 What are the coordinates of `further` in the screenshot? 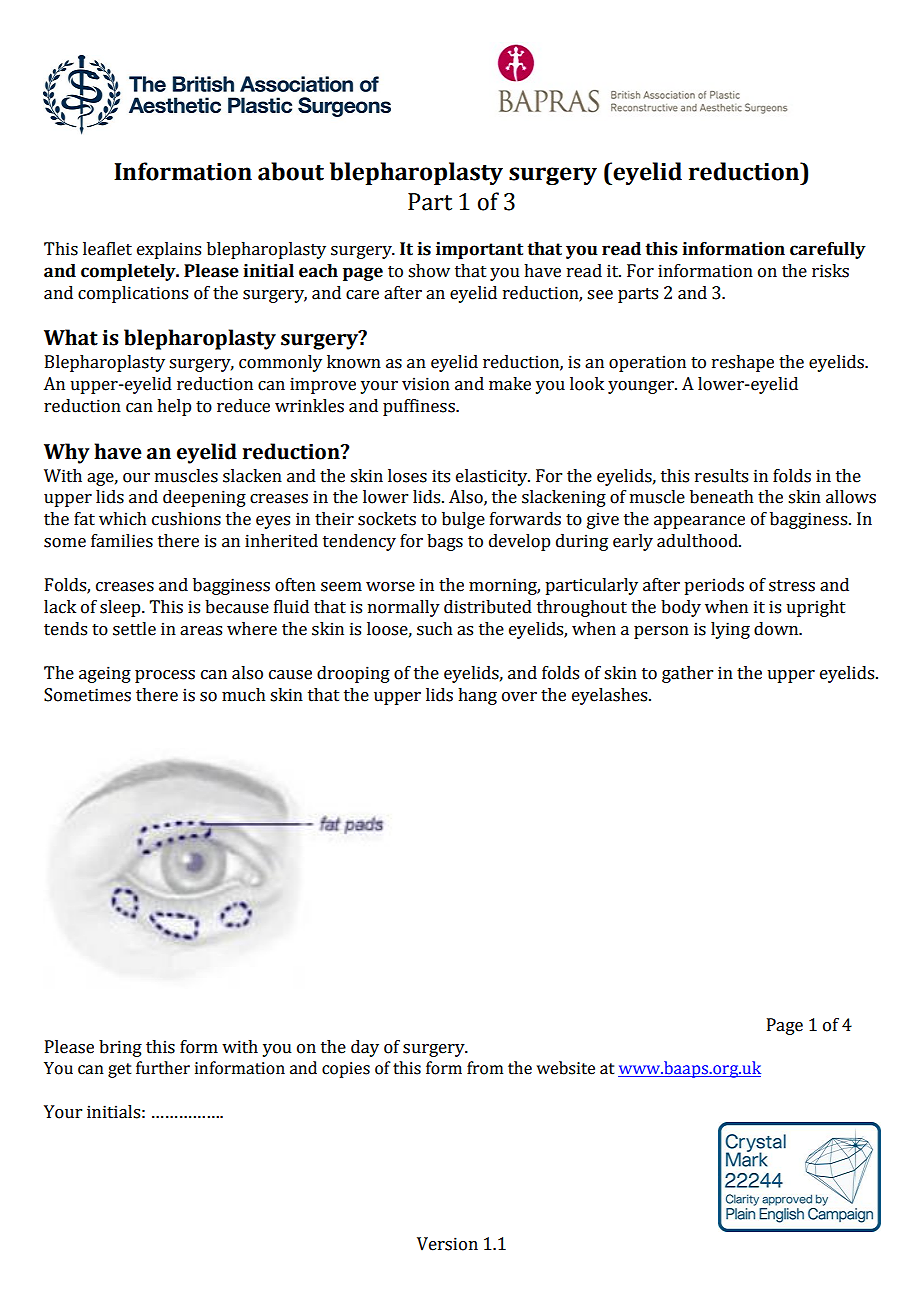 It's located at (163, 1068).
